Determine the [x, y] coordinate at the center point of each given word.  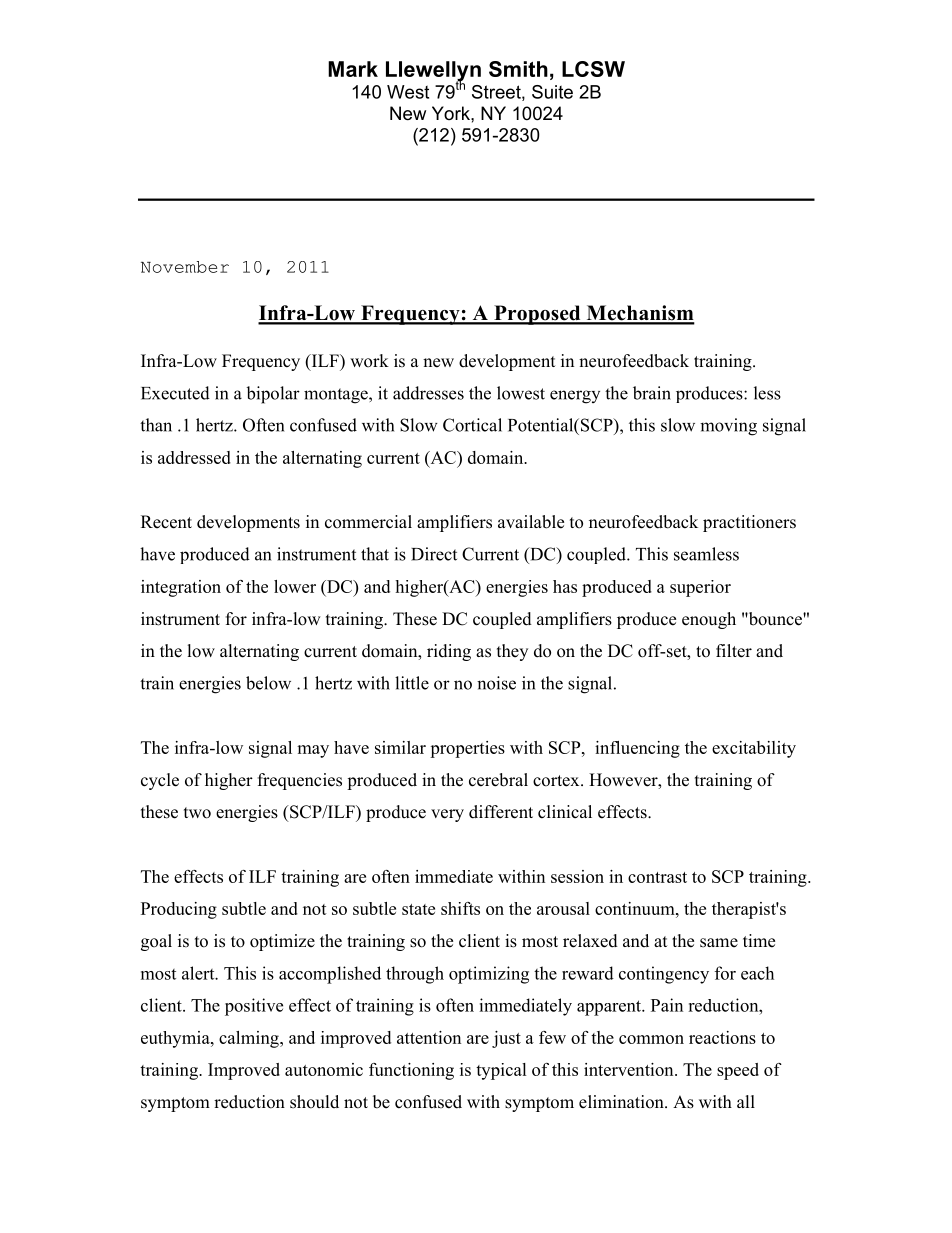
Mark [353, 69]
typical [501, 1071]
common [651, 1039]
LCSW [593, 69]
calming [250, 1039]
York [452, 113]
